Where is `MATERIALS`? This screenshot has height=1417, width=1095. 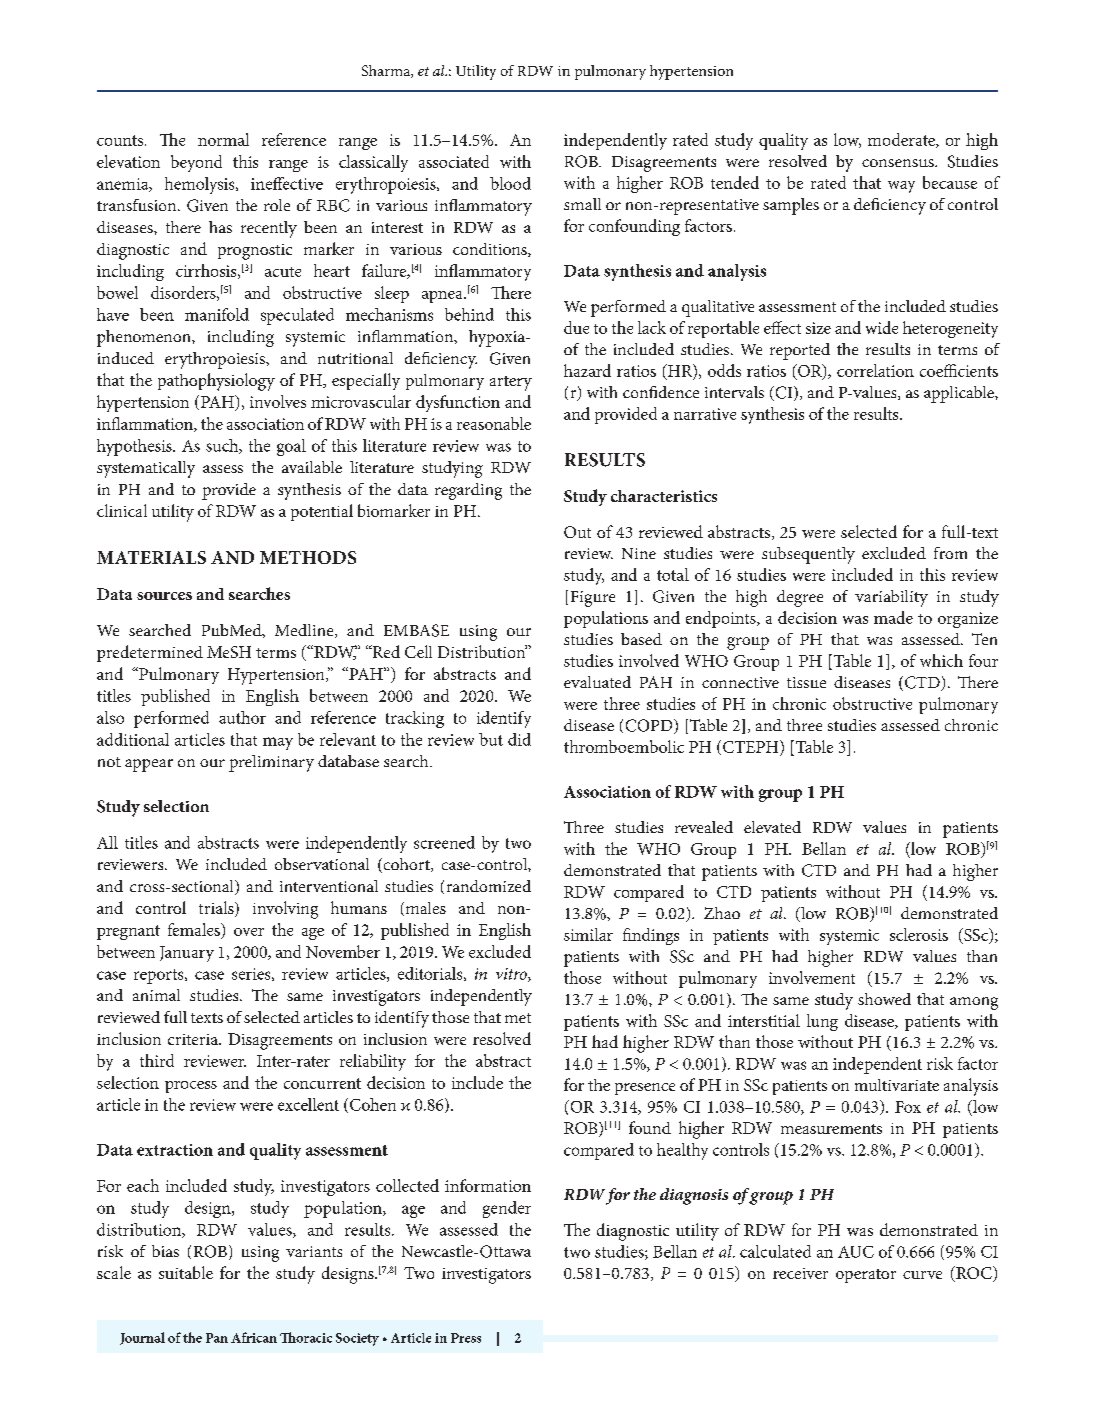 MATERIALS is located at coordinates (151, 557).
